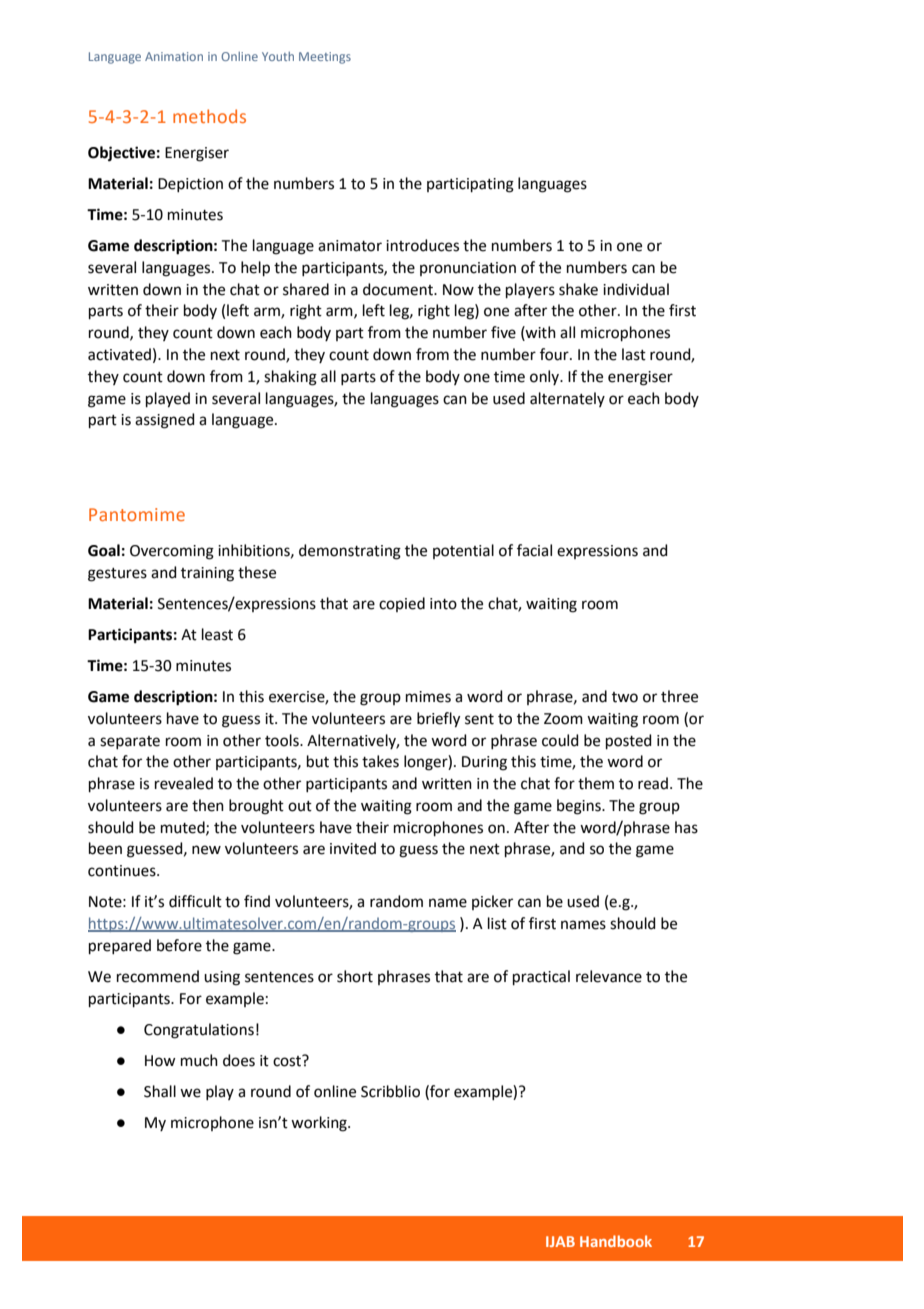  I want to click on Meetings, so click(325, 58).
